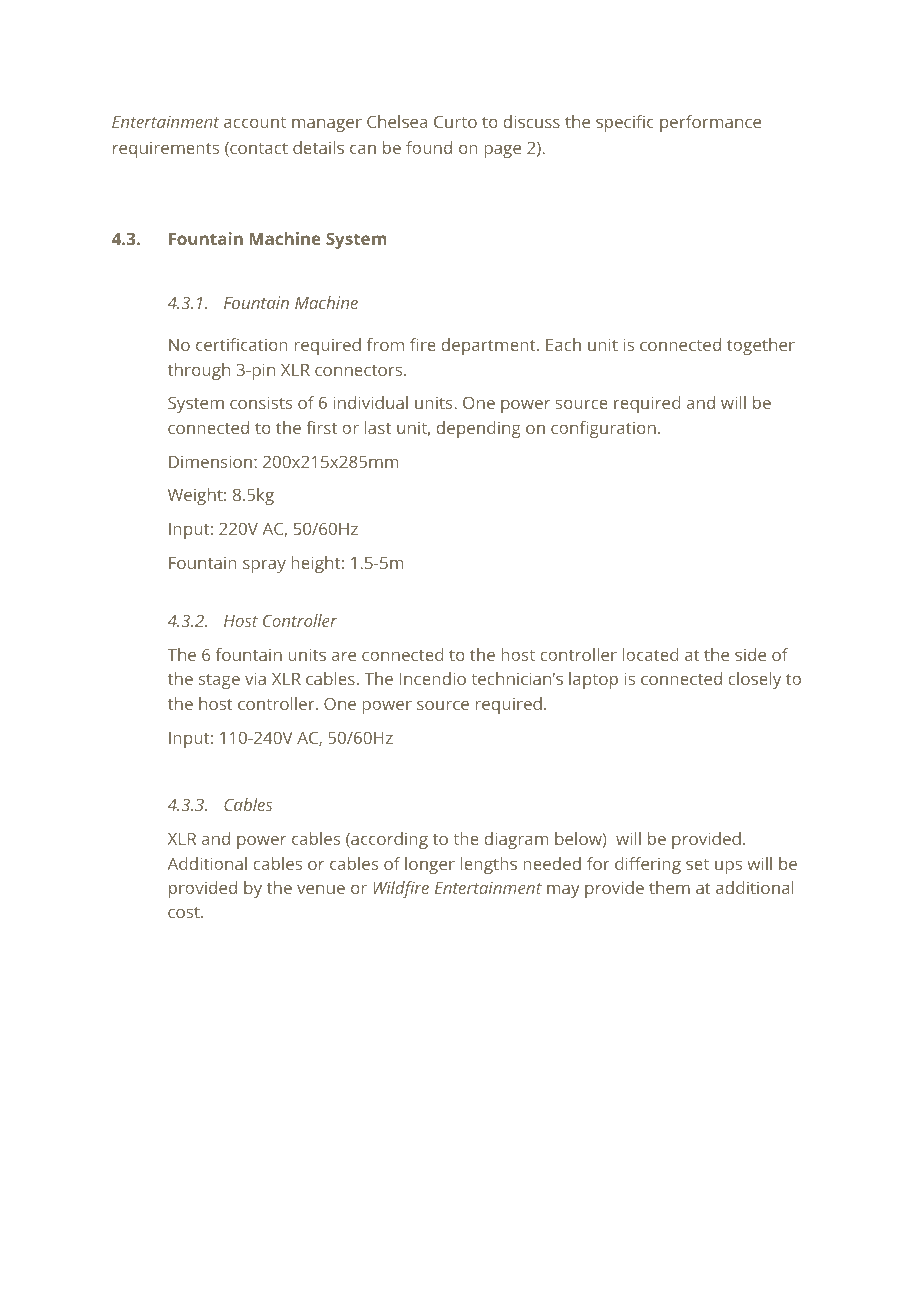 The height and width of the image is (1308, 924). Describe the element at coordinates (258, 149) in the image. I see `contact` at that location.
